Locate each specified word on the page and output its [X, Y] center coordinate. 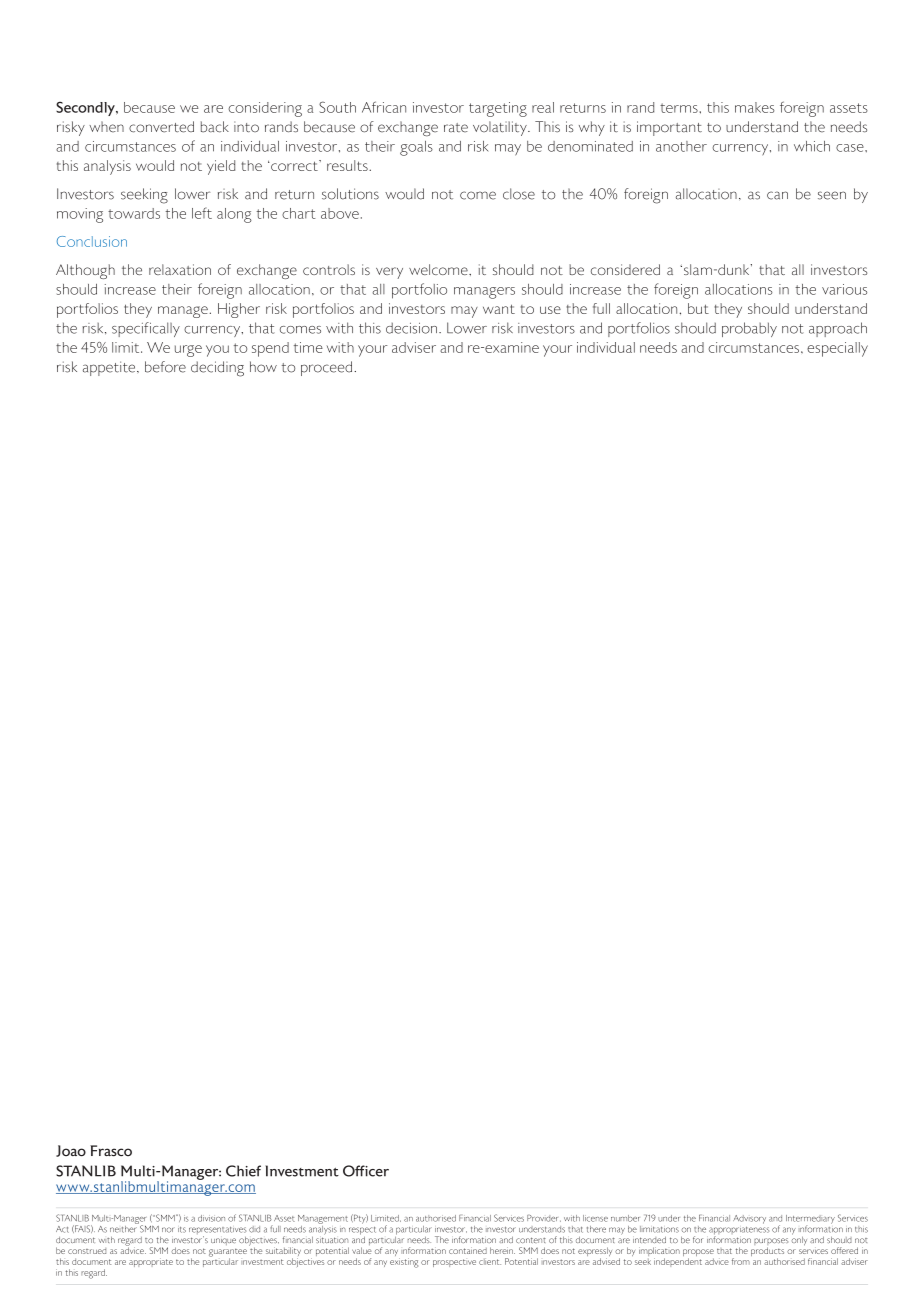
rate [456, 128]
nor [168, 1230]
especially [837, 349]
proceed [328, 368]
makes [755, 107]
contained [468, 1250]
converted [161, 127]
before [165, 367]
